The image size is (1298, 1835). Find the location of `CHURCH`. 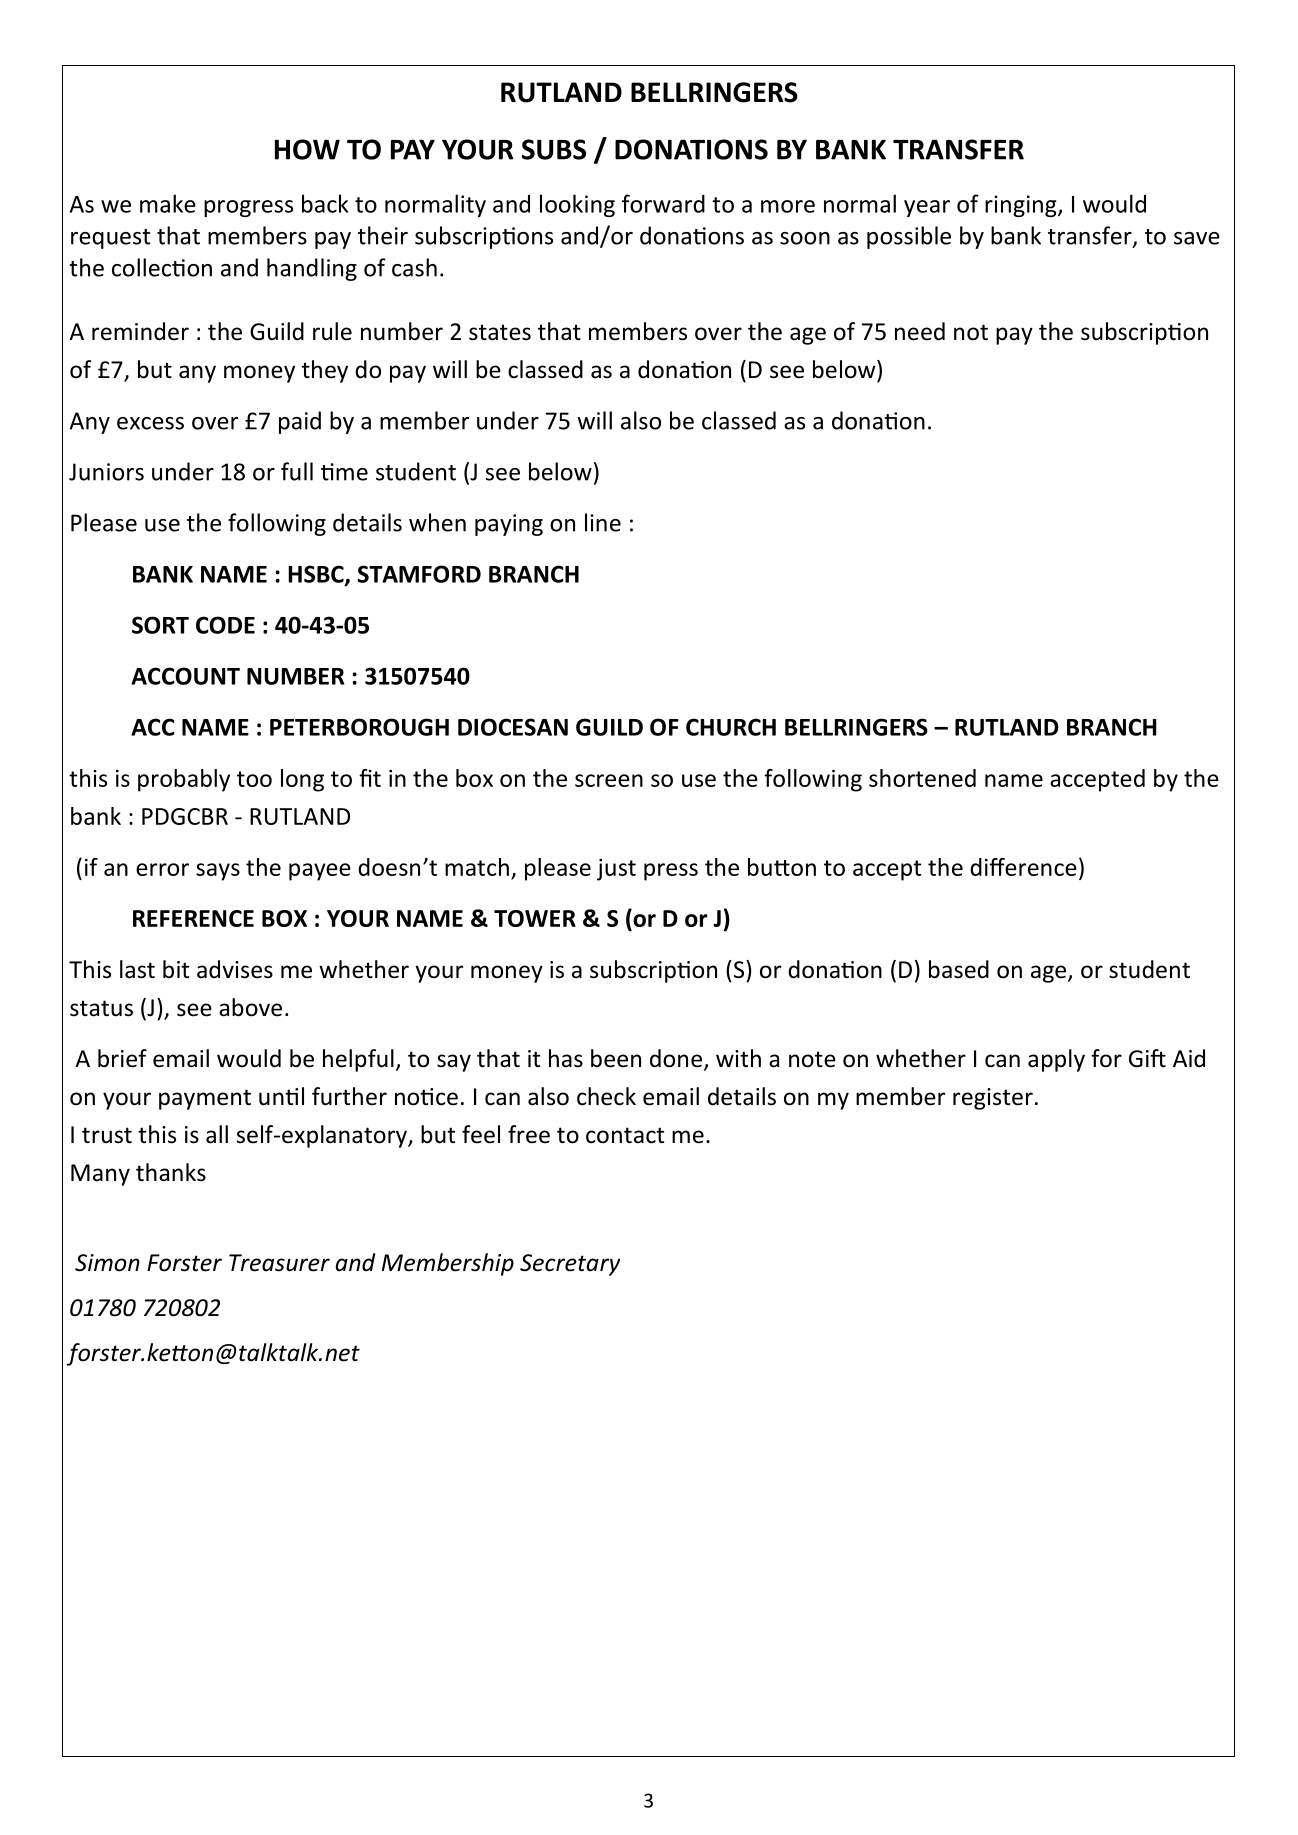

CHURCH is located at coordinates (731, 727).
